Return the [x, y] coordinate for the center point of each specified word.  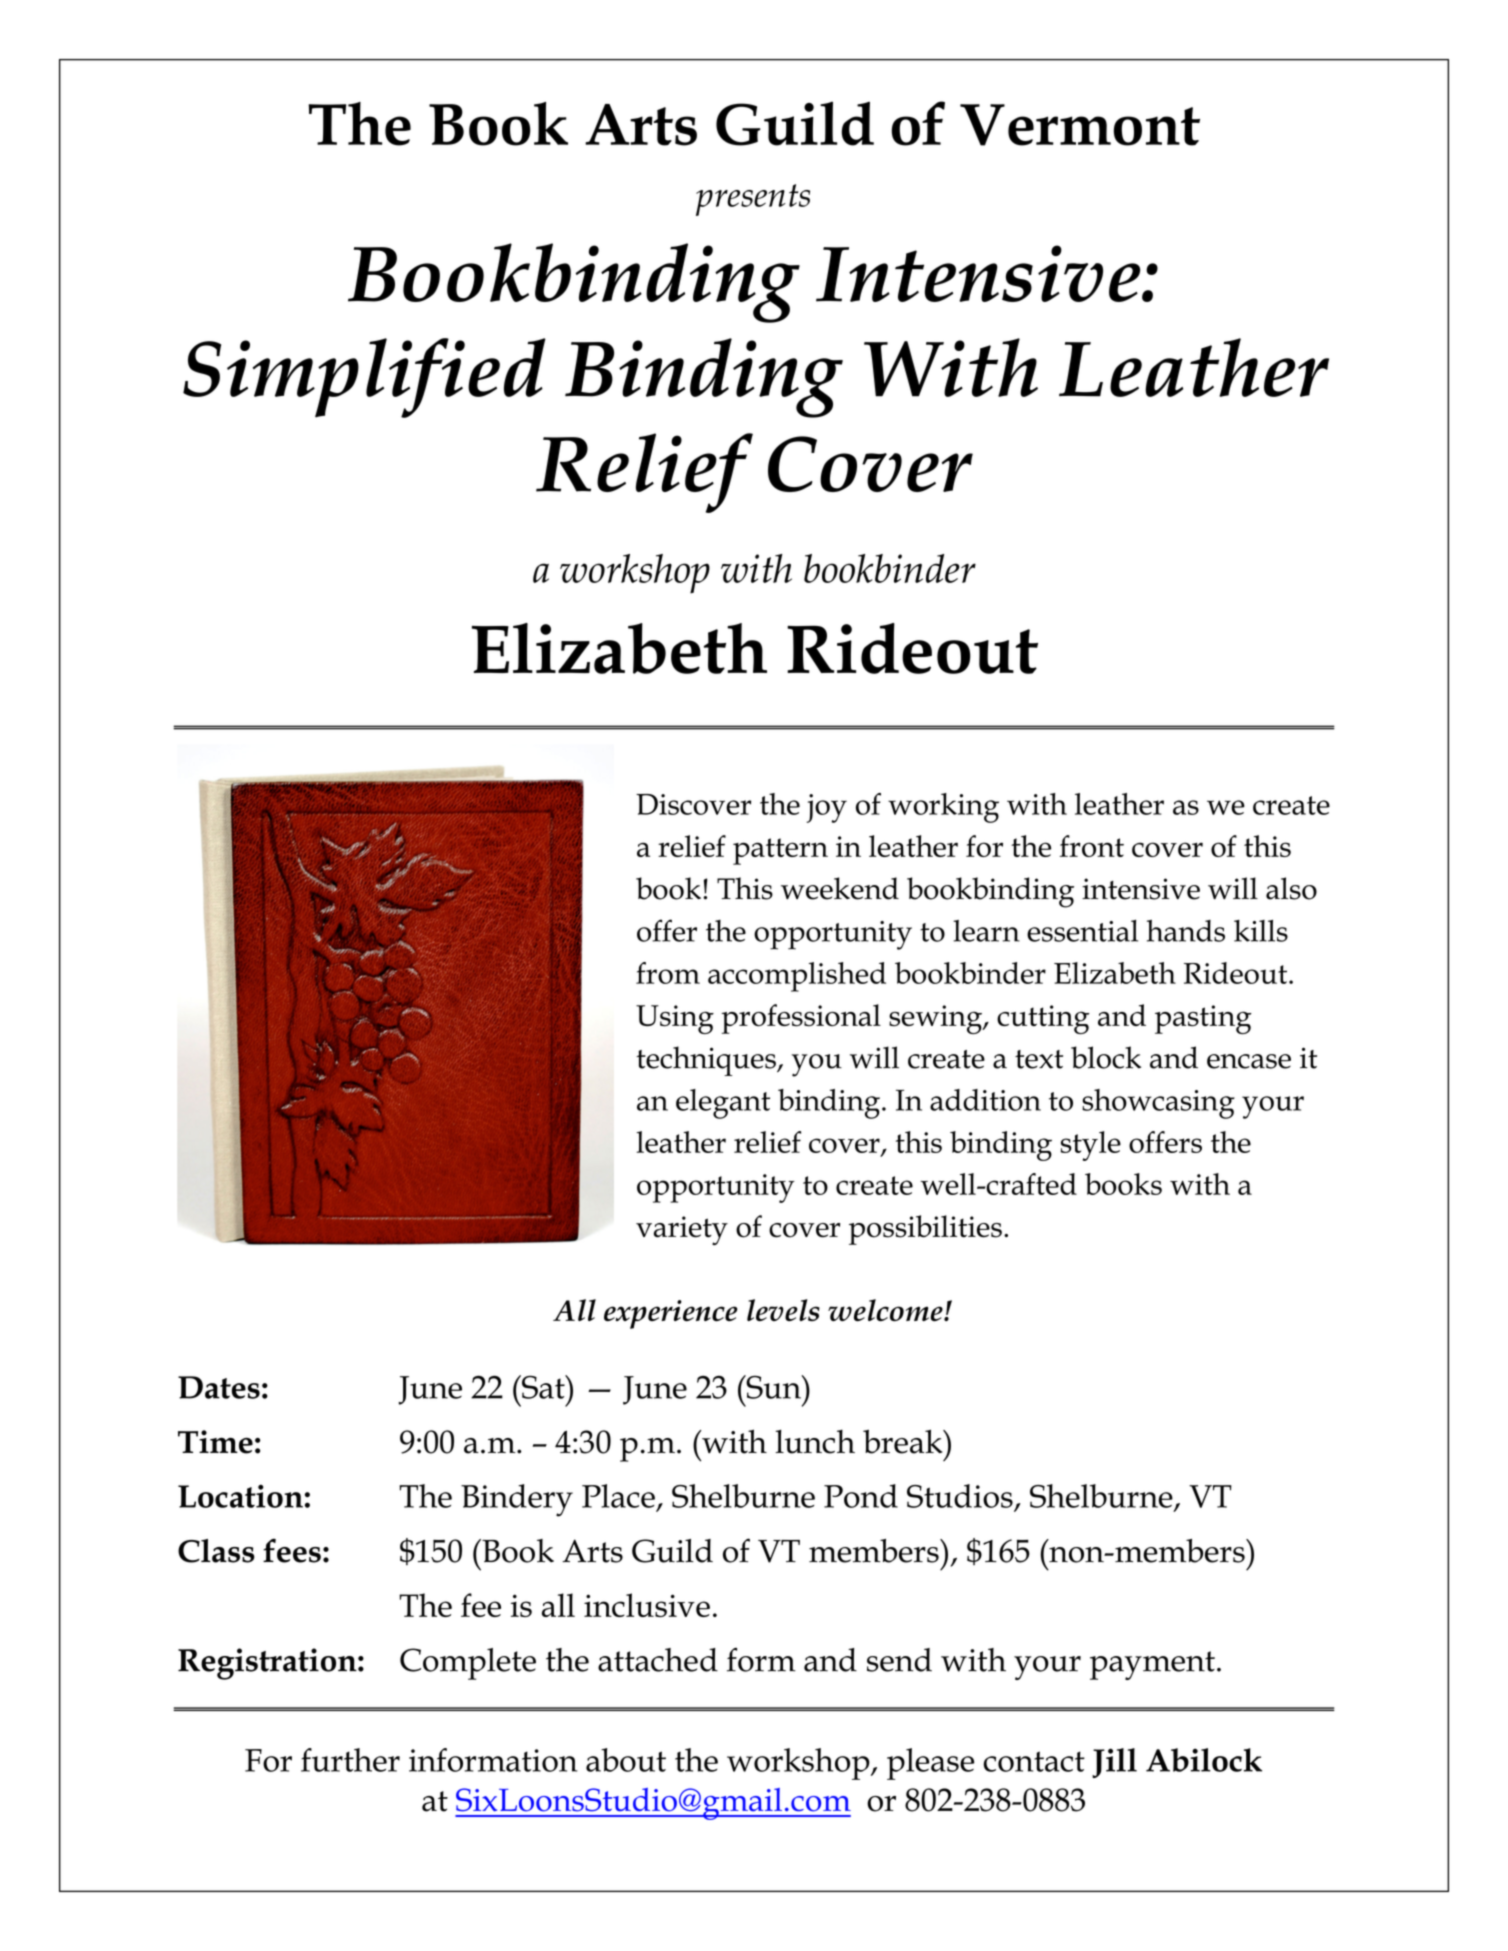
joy [827, 808]
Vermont [1080, 125]
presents [753, 200]
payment [1152, 1665]
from [668, 973]
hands [1186, 930]
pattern [780, 851]
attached [658, 1660]
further [350, 1760]
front [1092, 846]
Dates [219, 1387]
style [1091, 1146]
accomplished [797, 977]
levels [783, 1310]
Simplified [364, 378]
